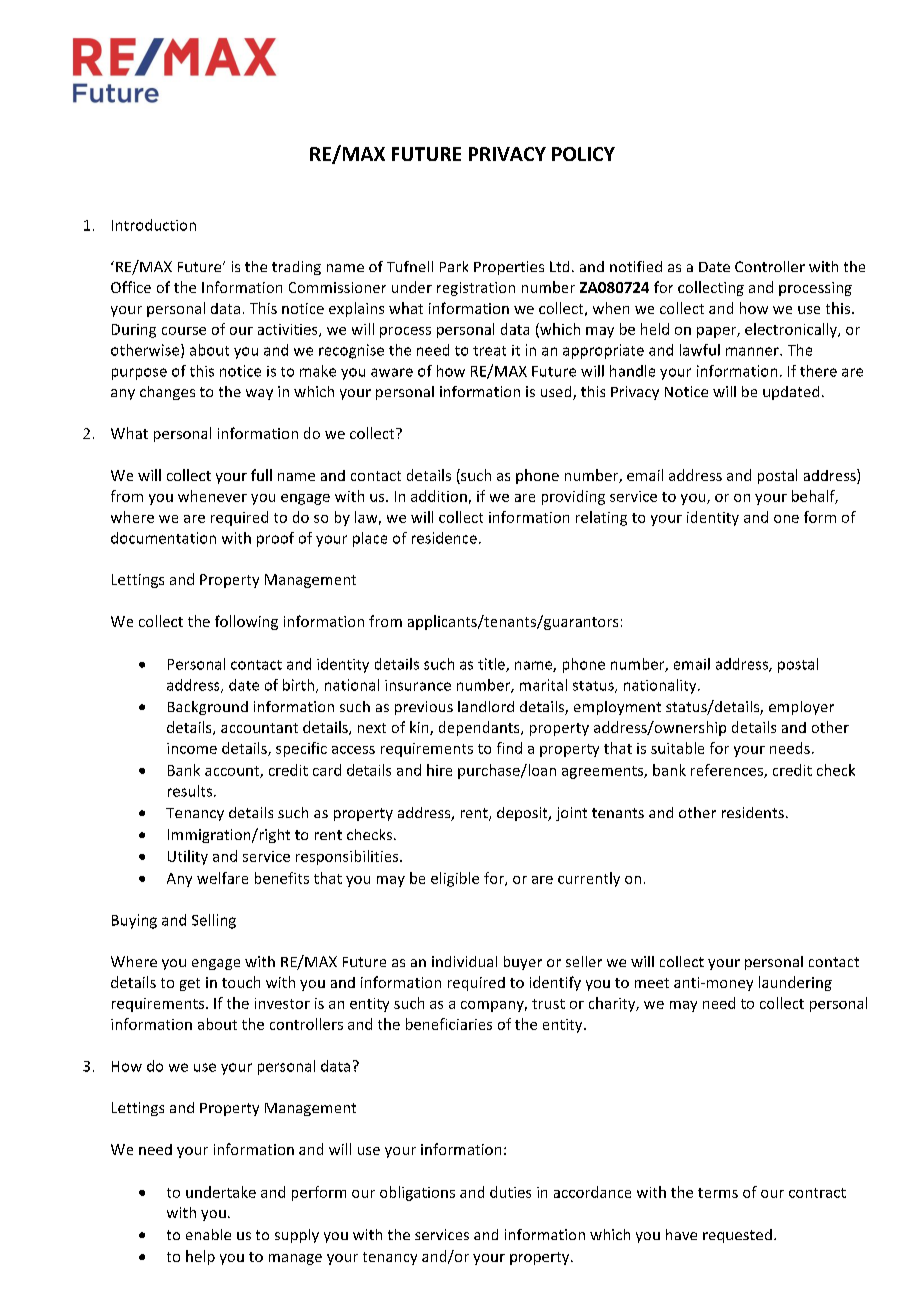  What do you see at coordinates (510, 1192) in the screenshot?
I see `duties` at bounding box center [510, 1192].
